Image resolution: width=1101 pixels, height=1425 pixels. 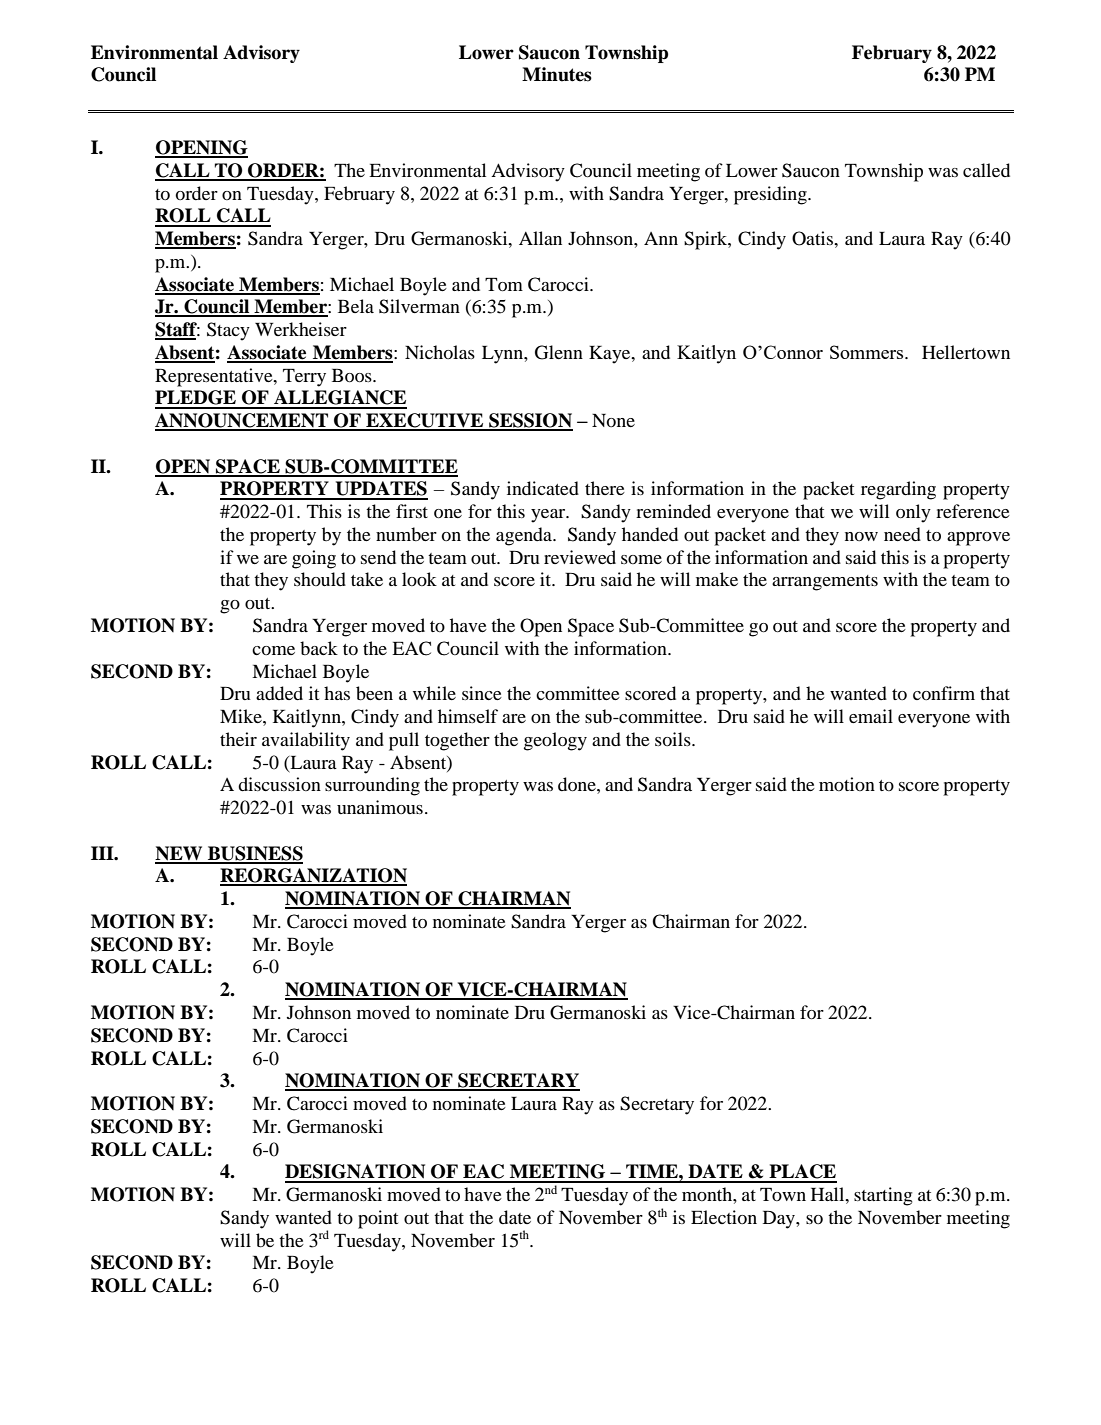 I want to click on reviewed, so click(x=580, y=557).
